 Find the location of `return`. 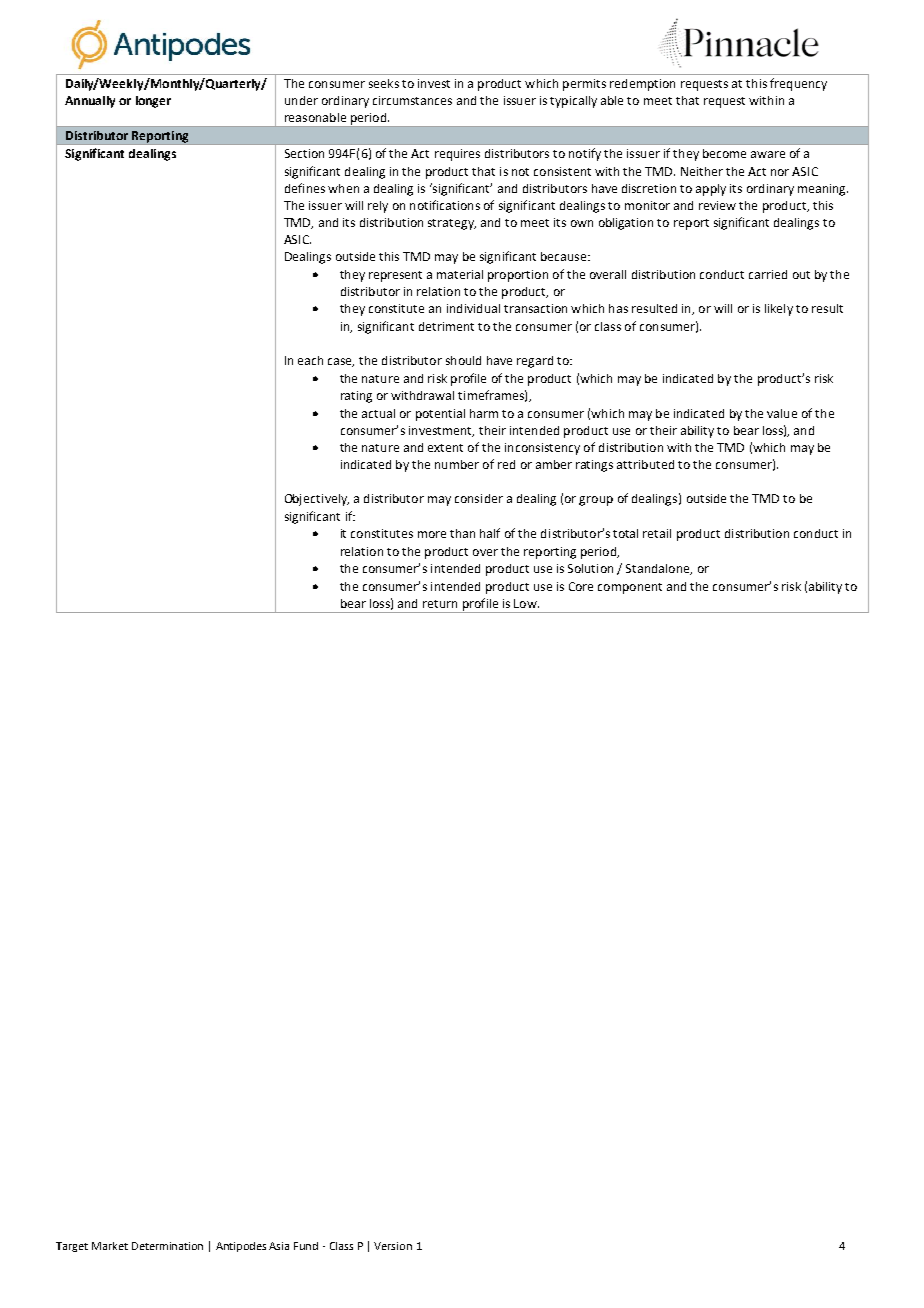

return is located at coordinates (440, 604).
